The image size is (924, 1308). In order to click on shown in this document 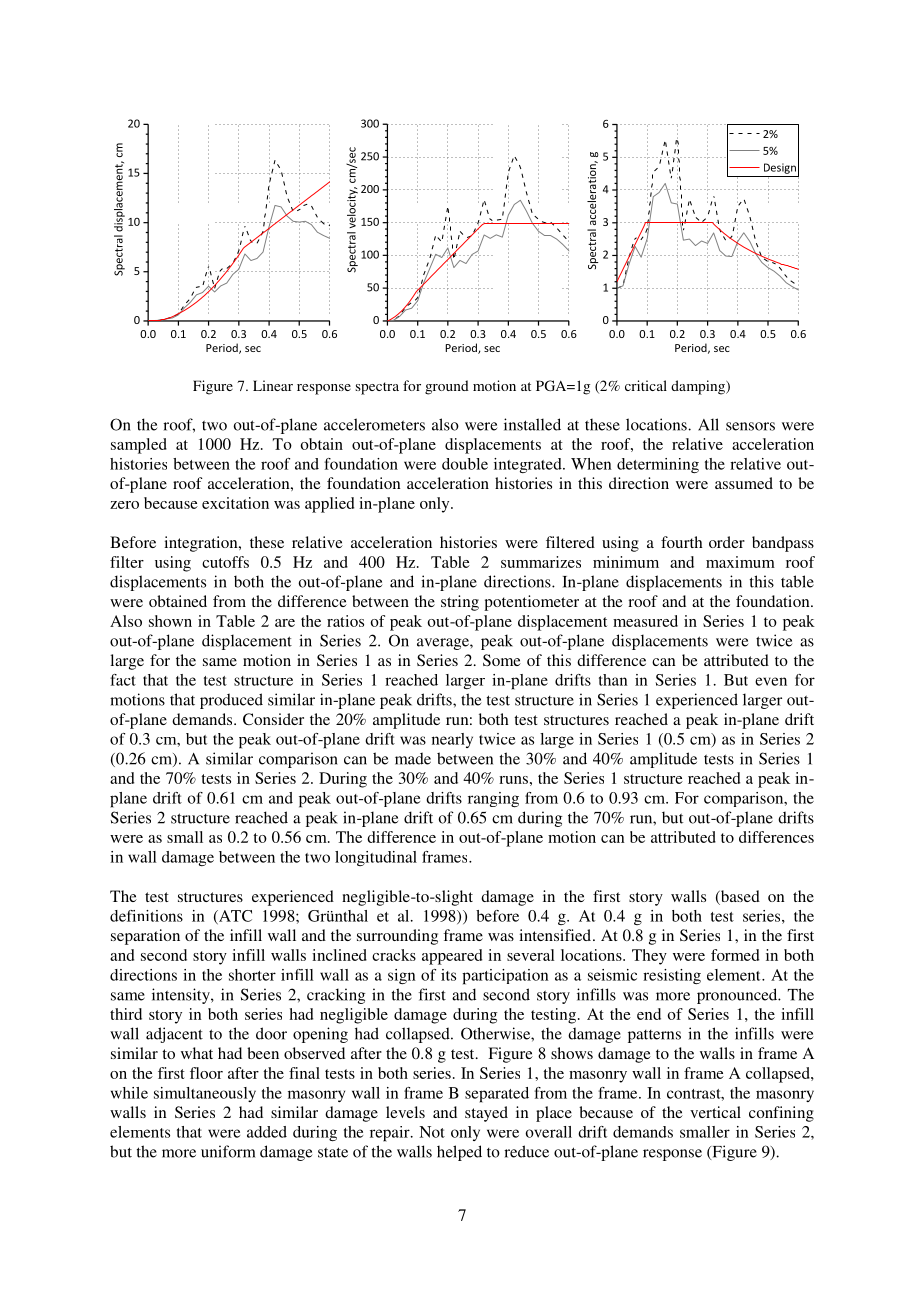, I will do `click(170, 621)`.
